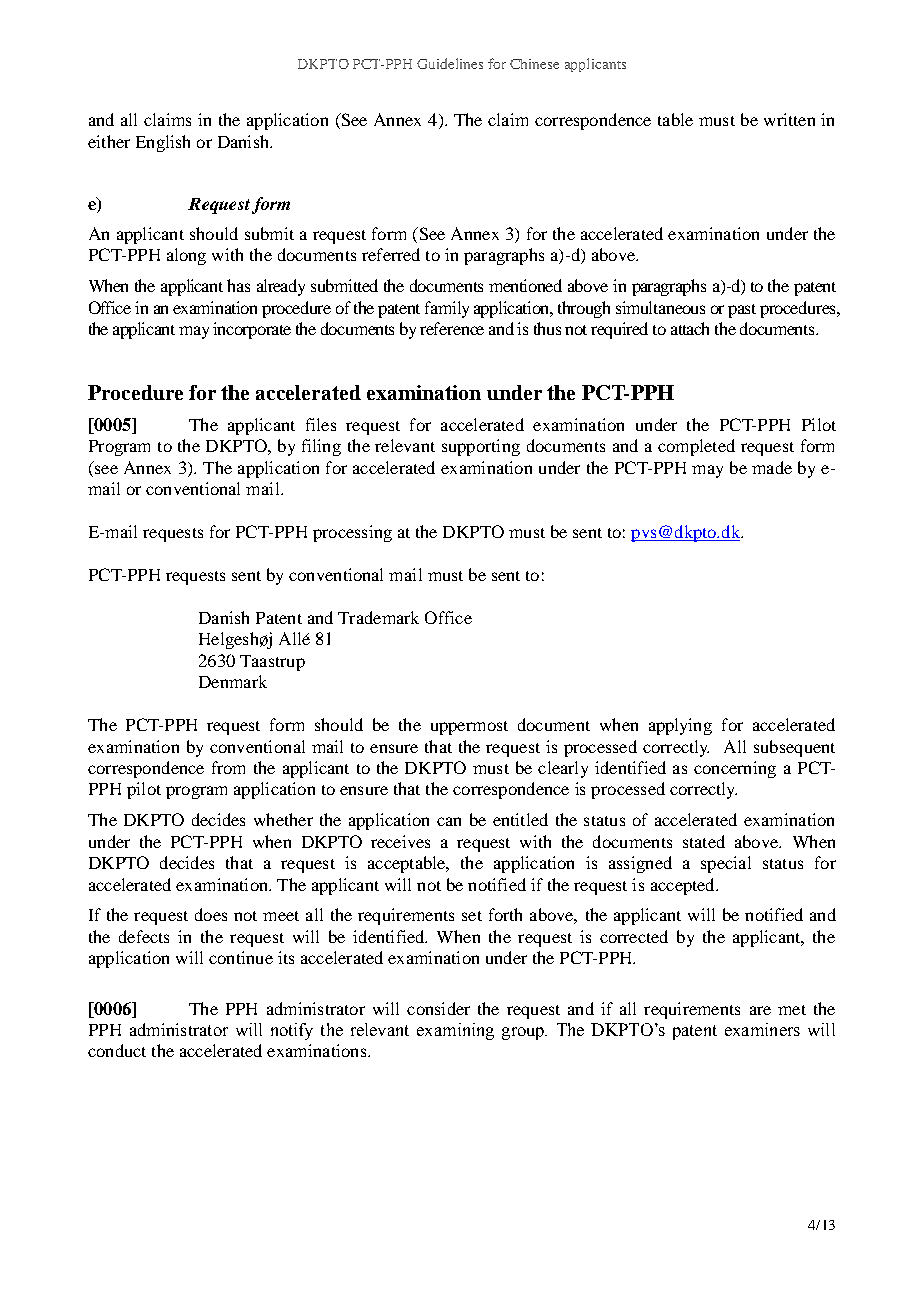 Image resolution: width=924 pixels, height=1308 pixels. I want to click on made, so click(772, 467).
